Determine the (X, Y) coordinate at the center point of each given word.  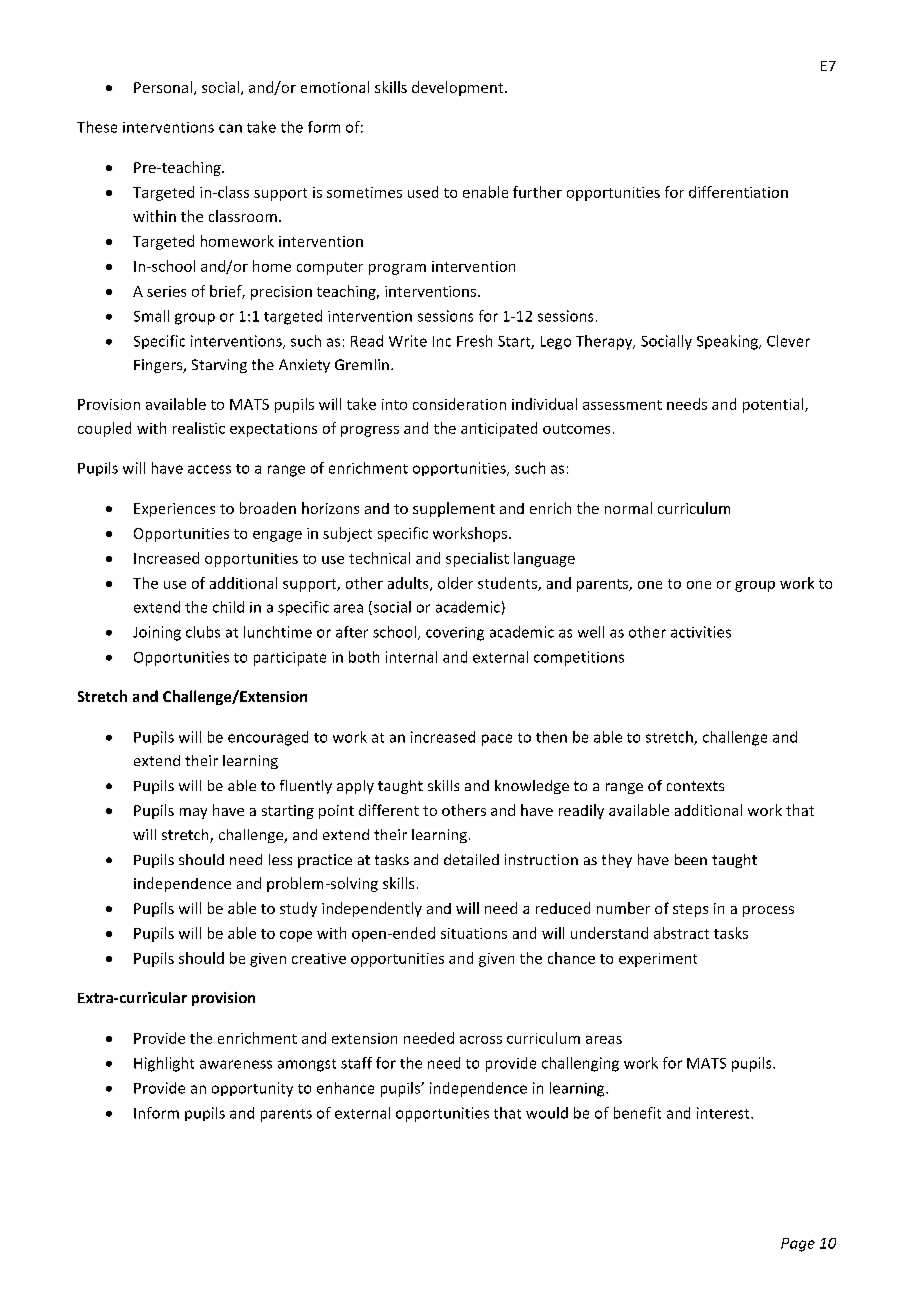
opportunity (252, 1089)
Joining (157, 633)
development (459, 88)
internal (411, 657)
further (537, 192)
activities (701, 632)
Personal (163, 87)
